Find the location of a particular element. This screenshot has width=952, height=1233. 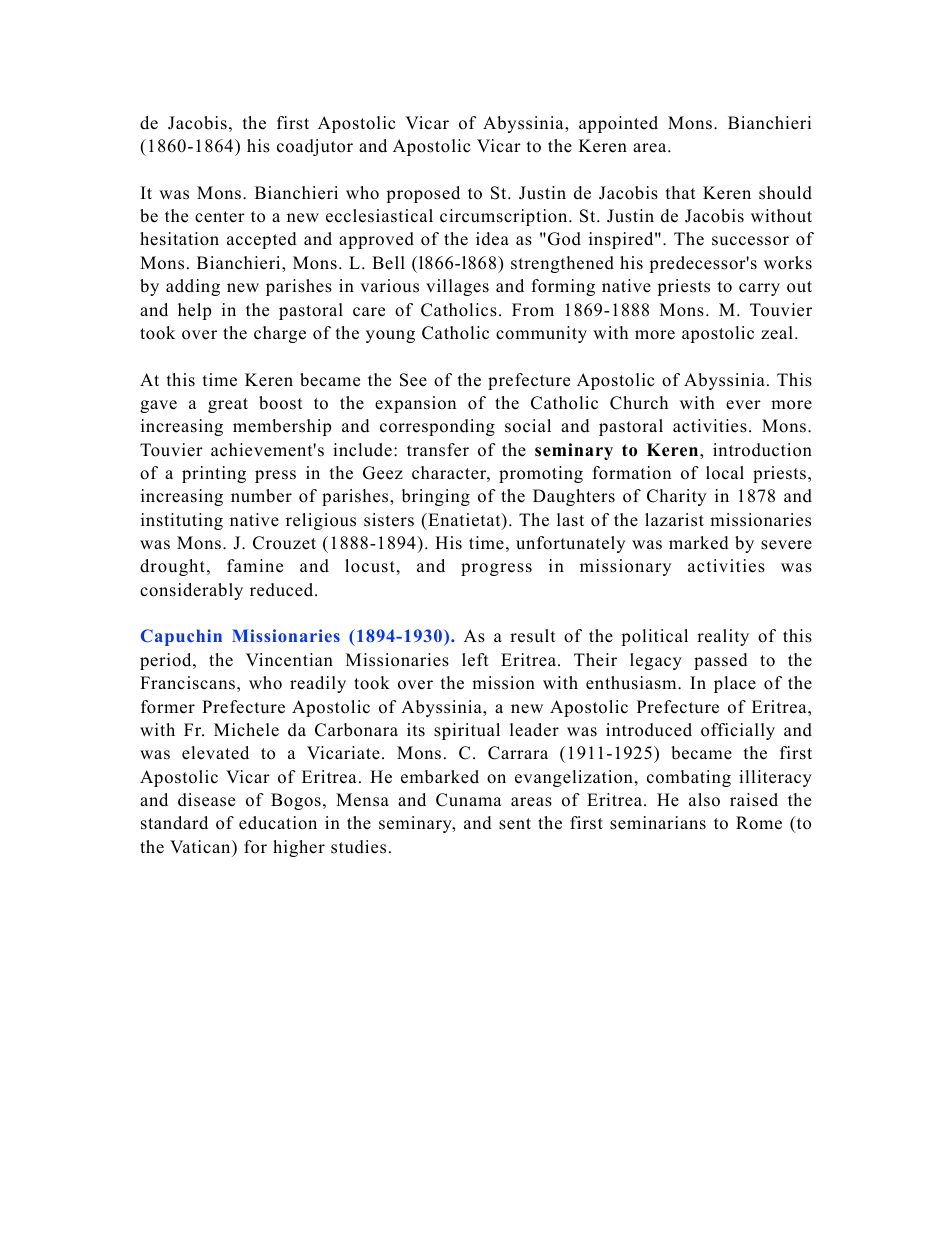

proposed is located at coordinates (423, 194).
